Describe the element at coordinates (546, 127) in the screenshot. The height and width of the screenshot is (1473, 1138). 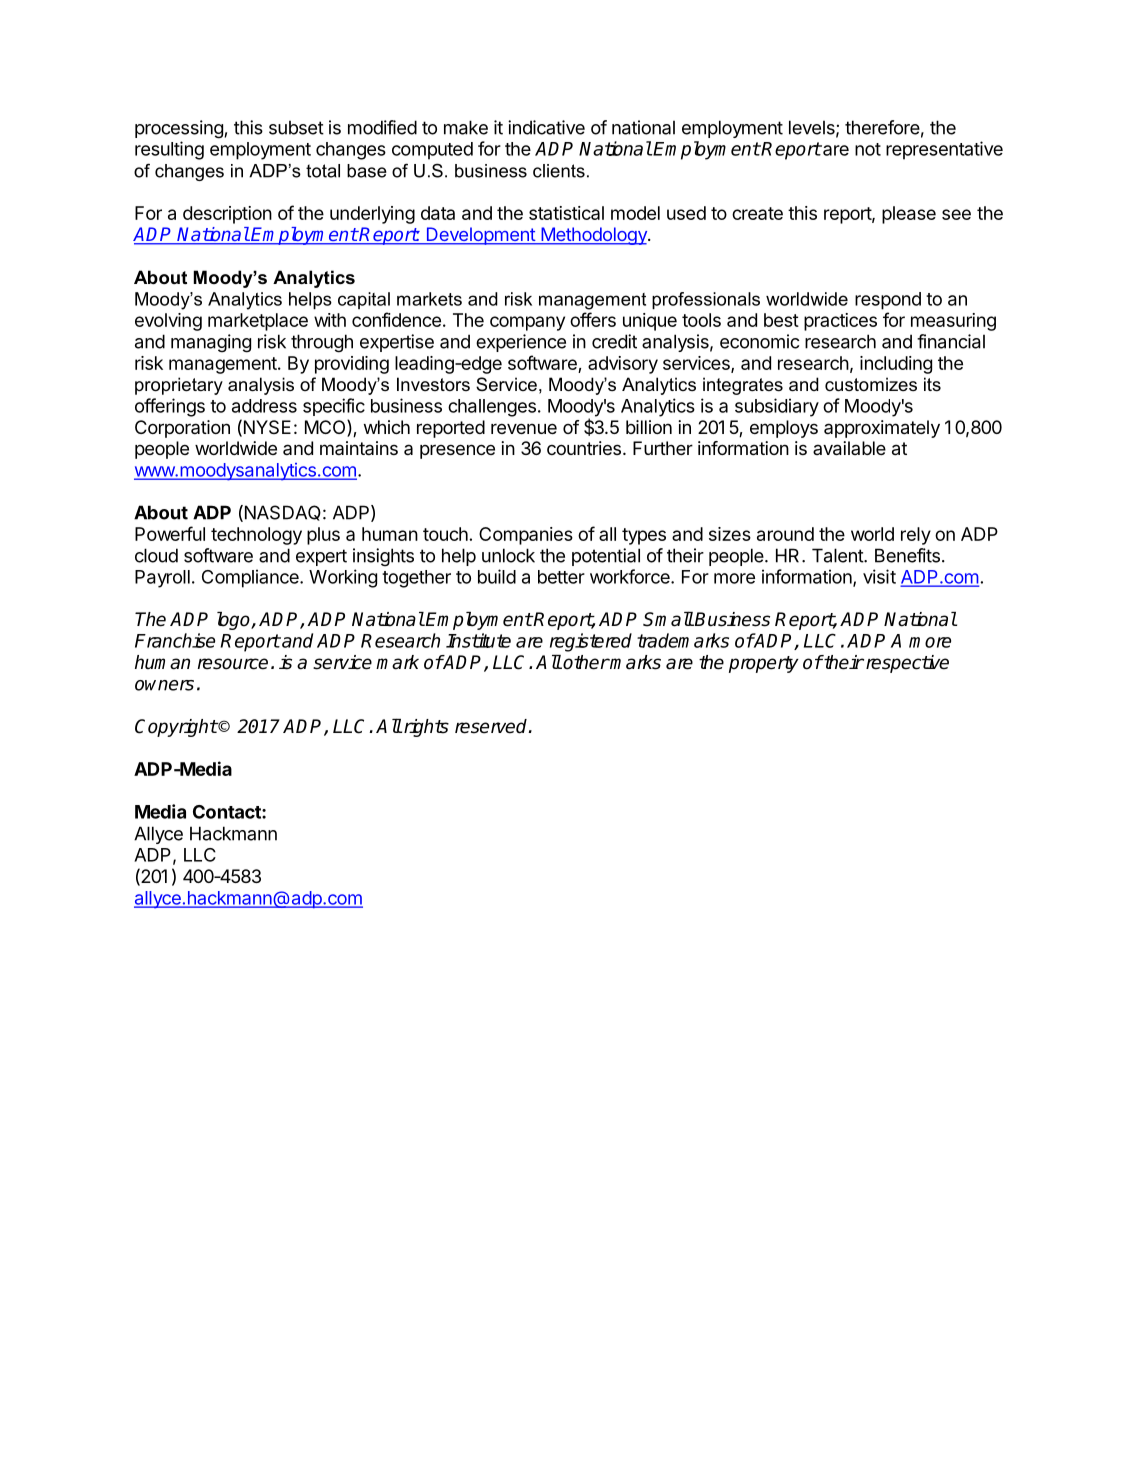
I see `indicative` at that location.
